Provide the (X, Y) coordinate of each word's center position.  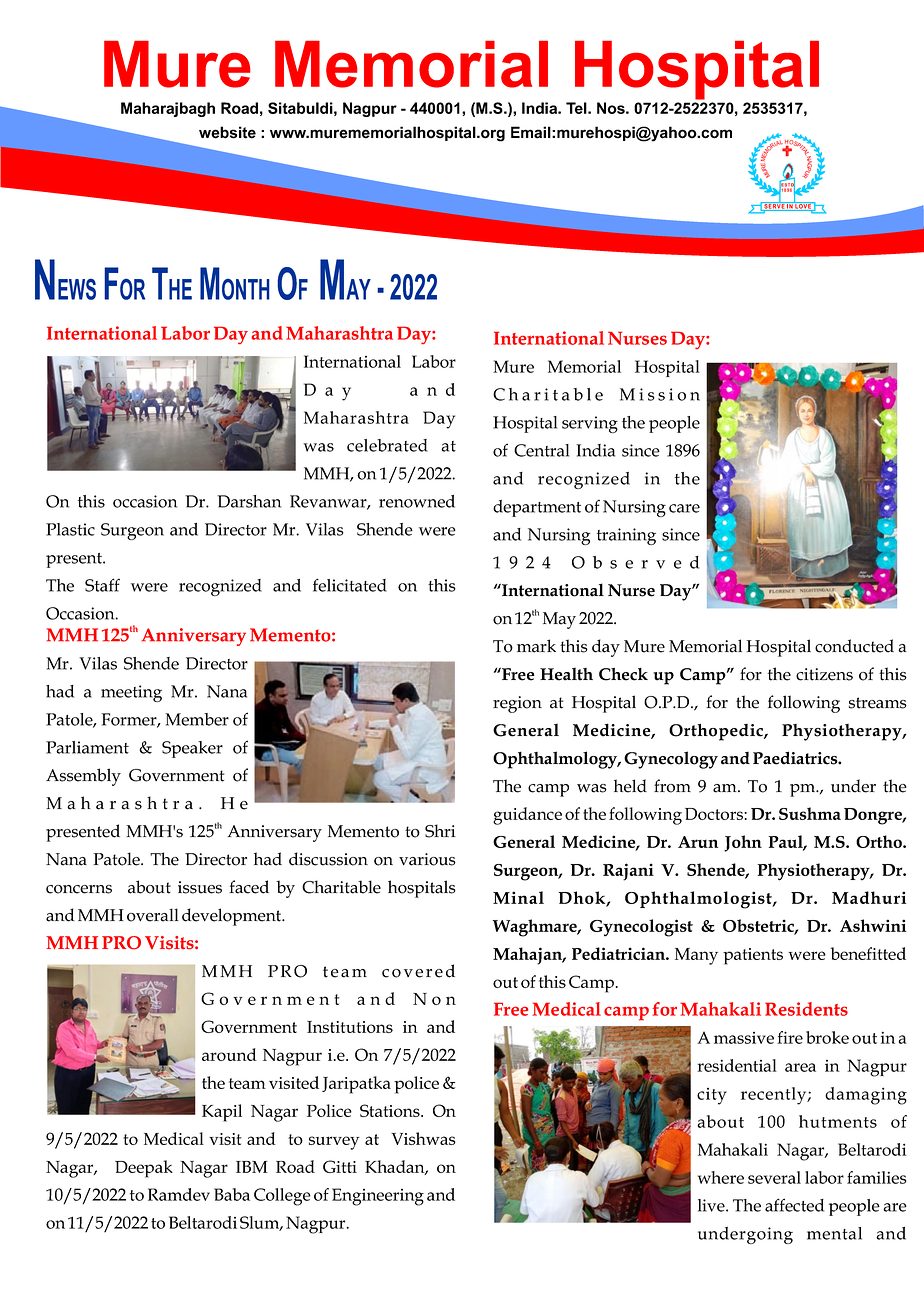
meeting (131, 693)
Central (541, 450)
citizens (824, 674)
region (517, 704)
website (227, 132)
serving (590, 424)
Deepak (144, 1169)
